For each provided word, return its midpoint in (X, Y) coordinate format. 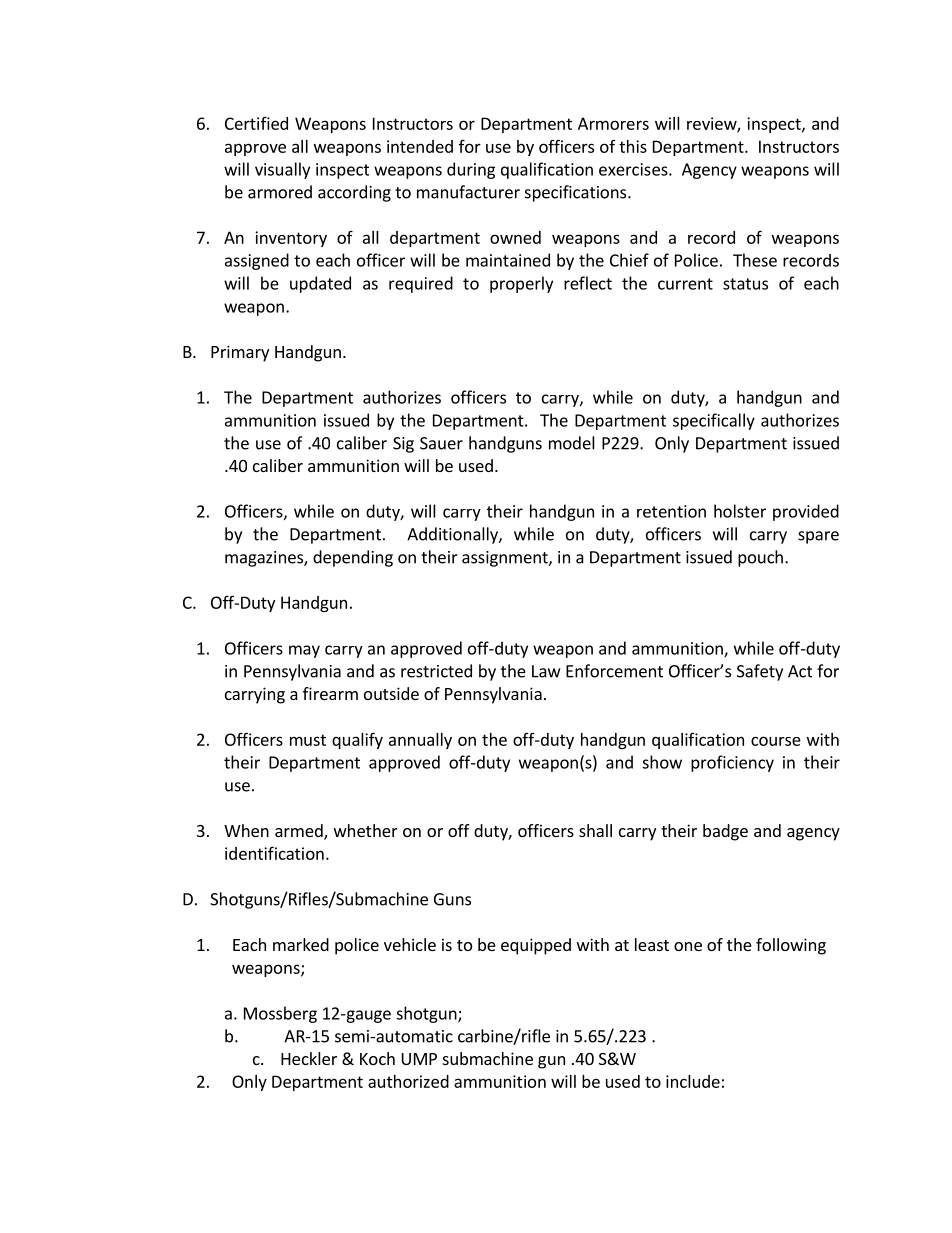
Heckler (309, 1058)
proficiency (732, 763)
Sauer (441, 443)
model (572, 443)
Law (546, 671)
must (308, 740)
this (633, 146)
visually (282, 170)
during (471, 170)
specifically (714, 421)
